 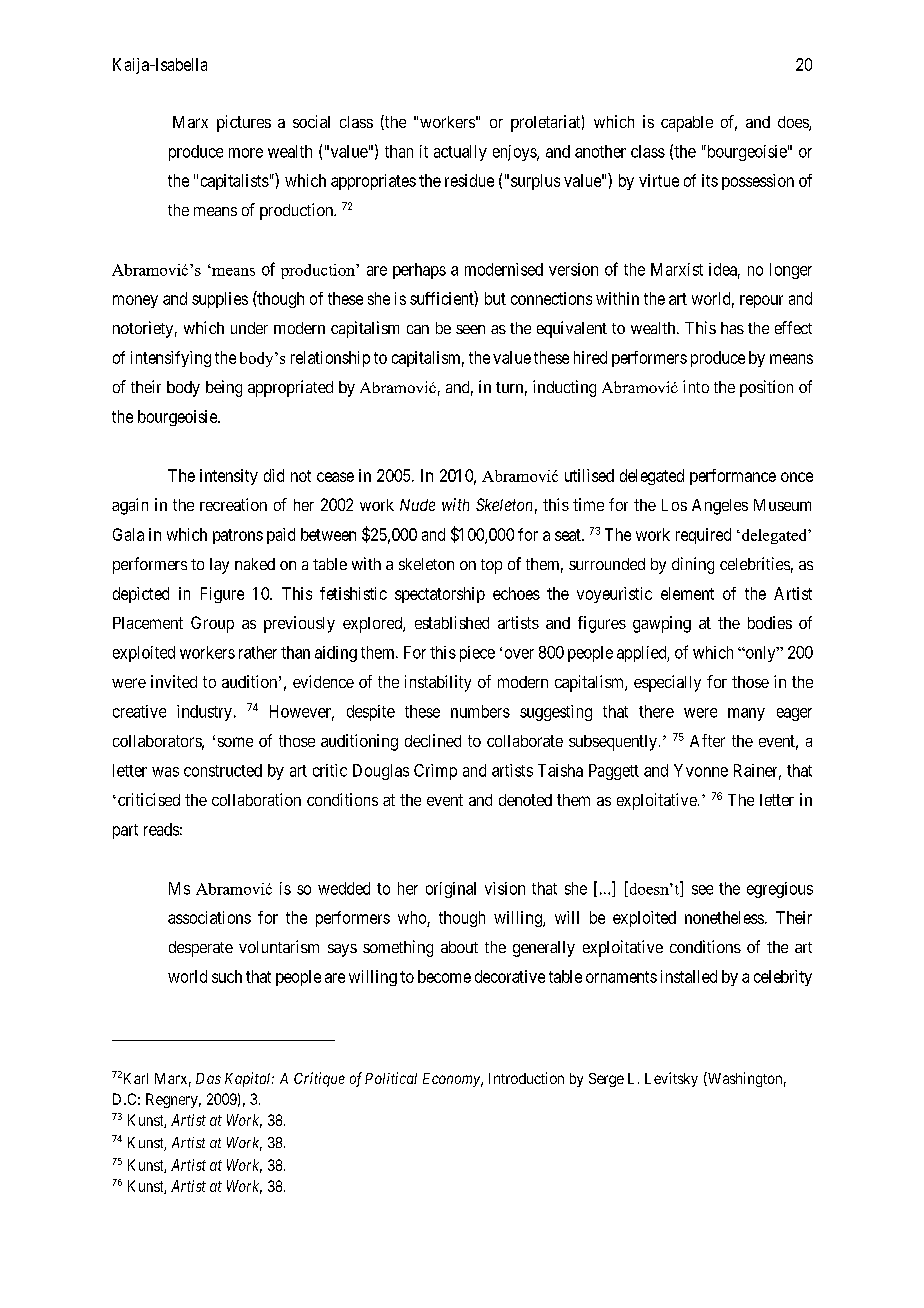 I want to click on capable, so click(x=687, y=124).
